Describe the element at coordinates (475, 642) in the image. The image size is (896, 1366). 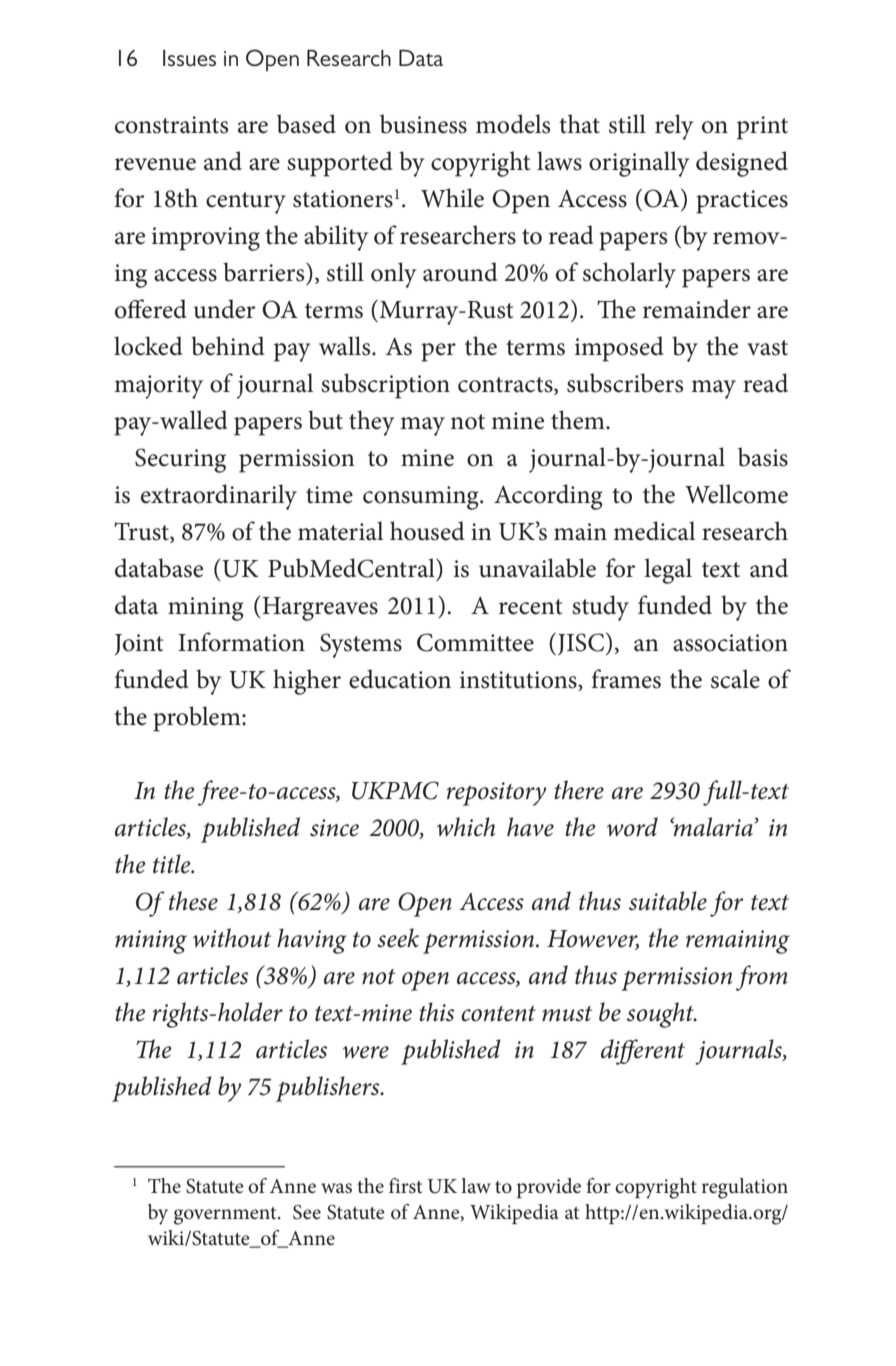
I see `Committee` at that location.
